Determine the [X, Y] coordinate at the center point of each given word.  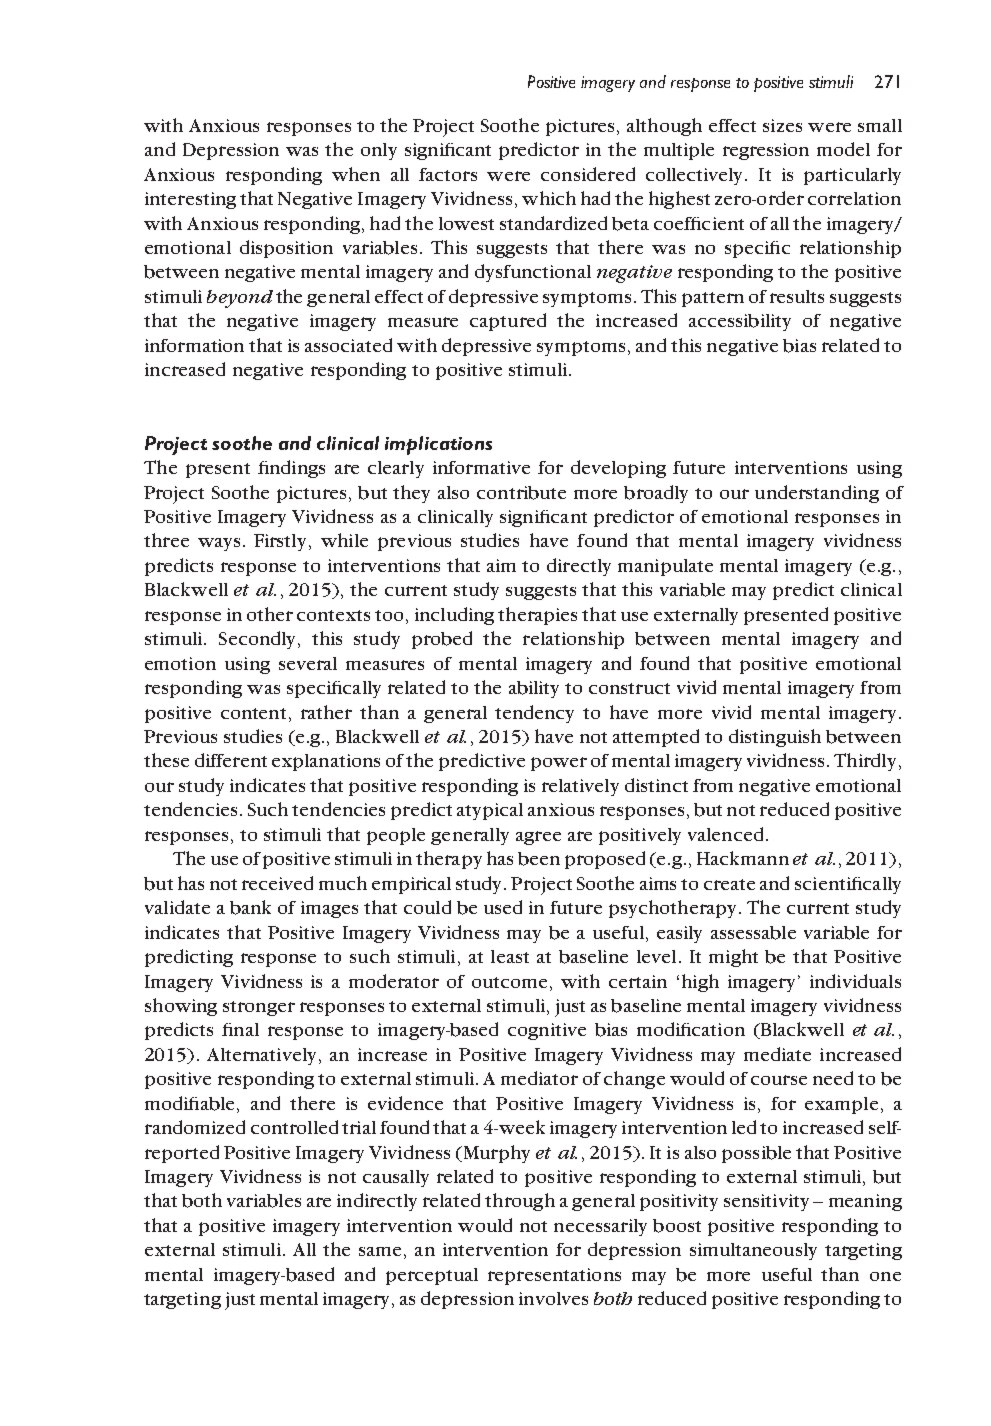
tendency [534, 714]
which [549, 198]
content [255, 713]
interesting [190, 200]
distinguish [775, 738]
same [380, 1251]
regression [766, 151]
